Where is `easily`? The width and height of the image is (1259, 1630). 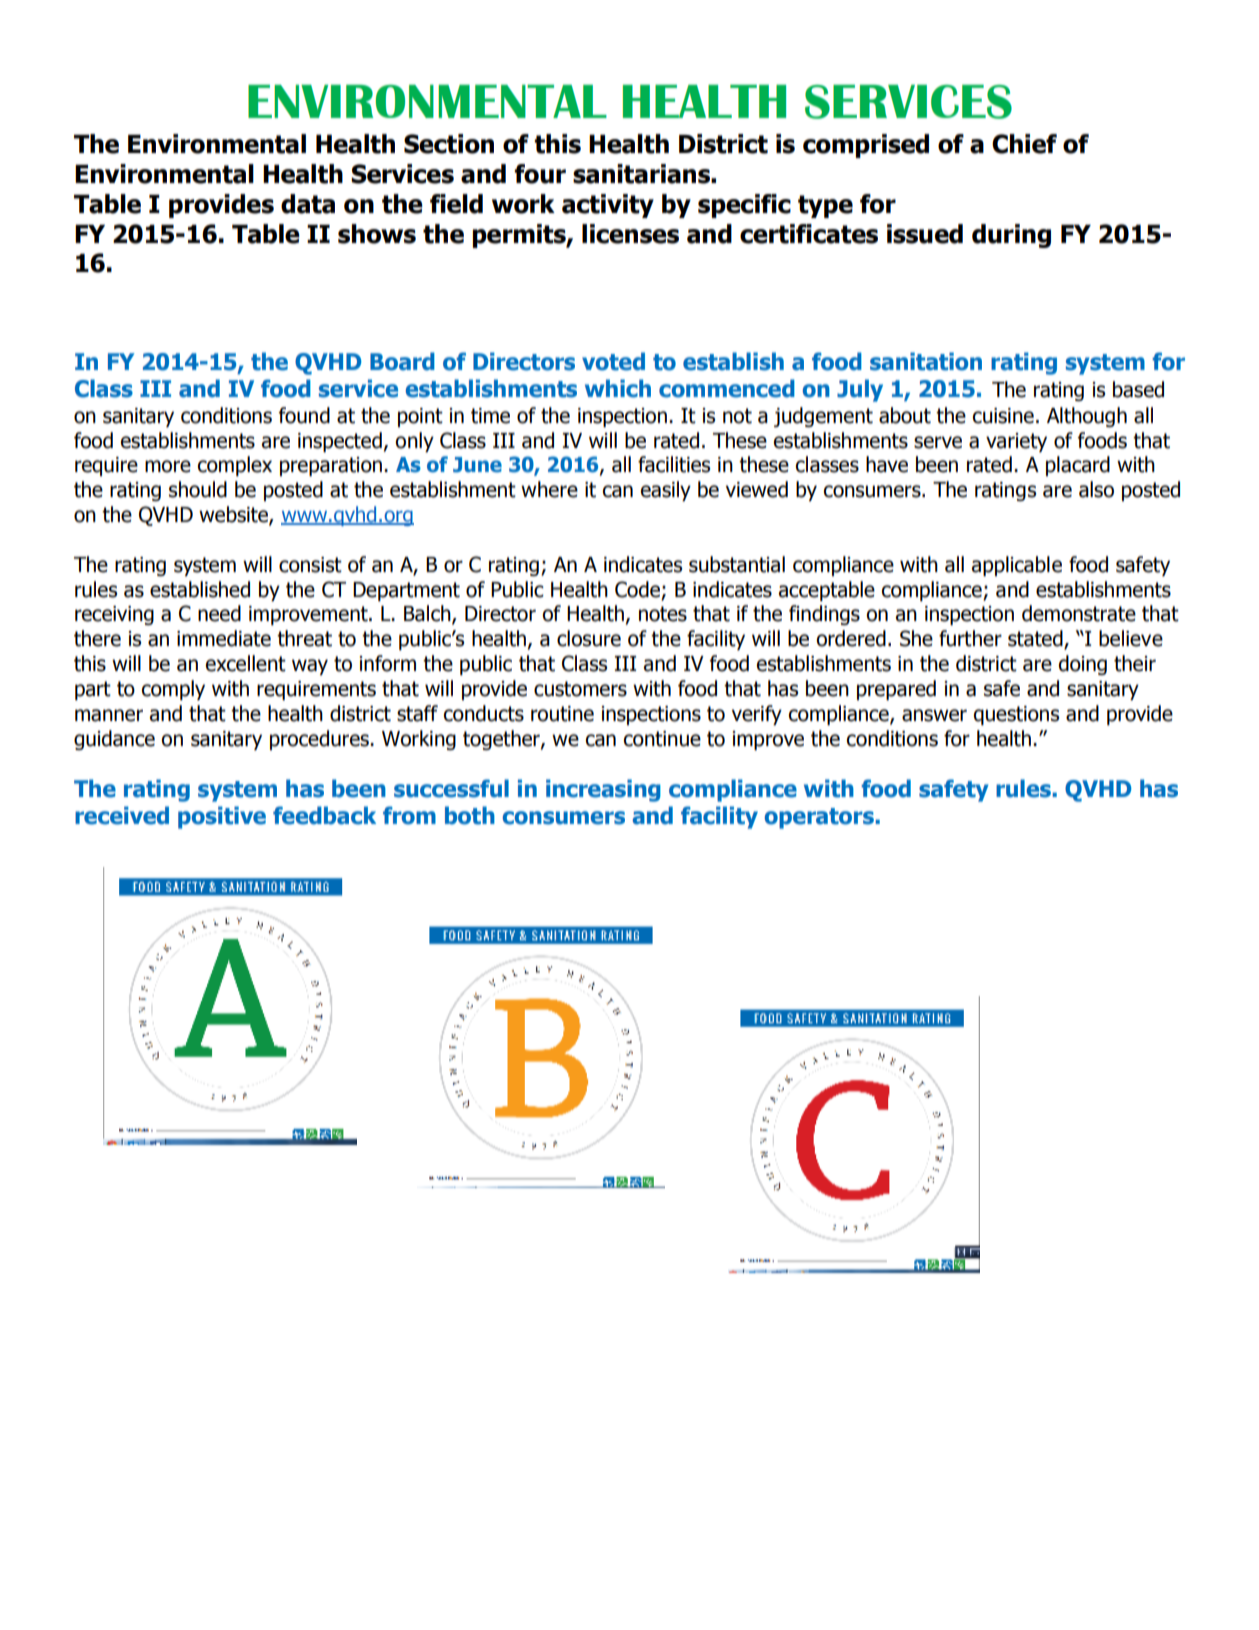
easily is located at coordinates (666, 491).
